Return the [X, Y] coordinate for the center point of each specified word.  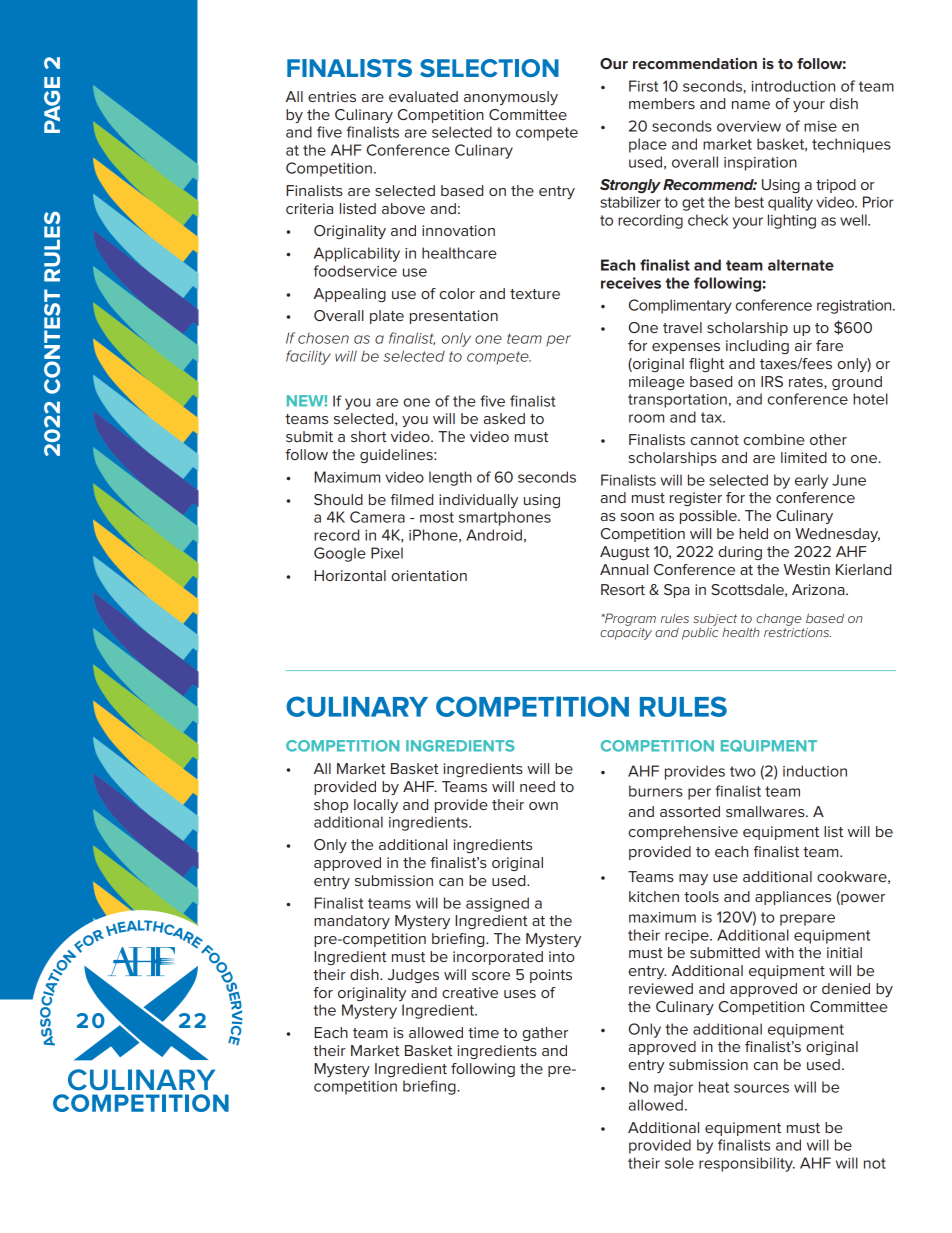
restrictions [797, 632]
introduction [793, 86]
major [673, 1089]
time [483, 1032]
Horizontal [350, 575]
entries [332, 96]
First [643, 86]
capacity [626, 634]
